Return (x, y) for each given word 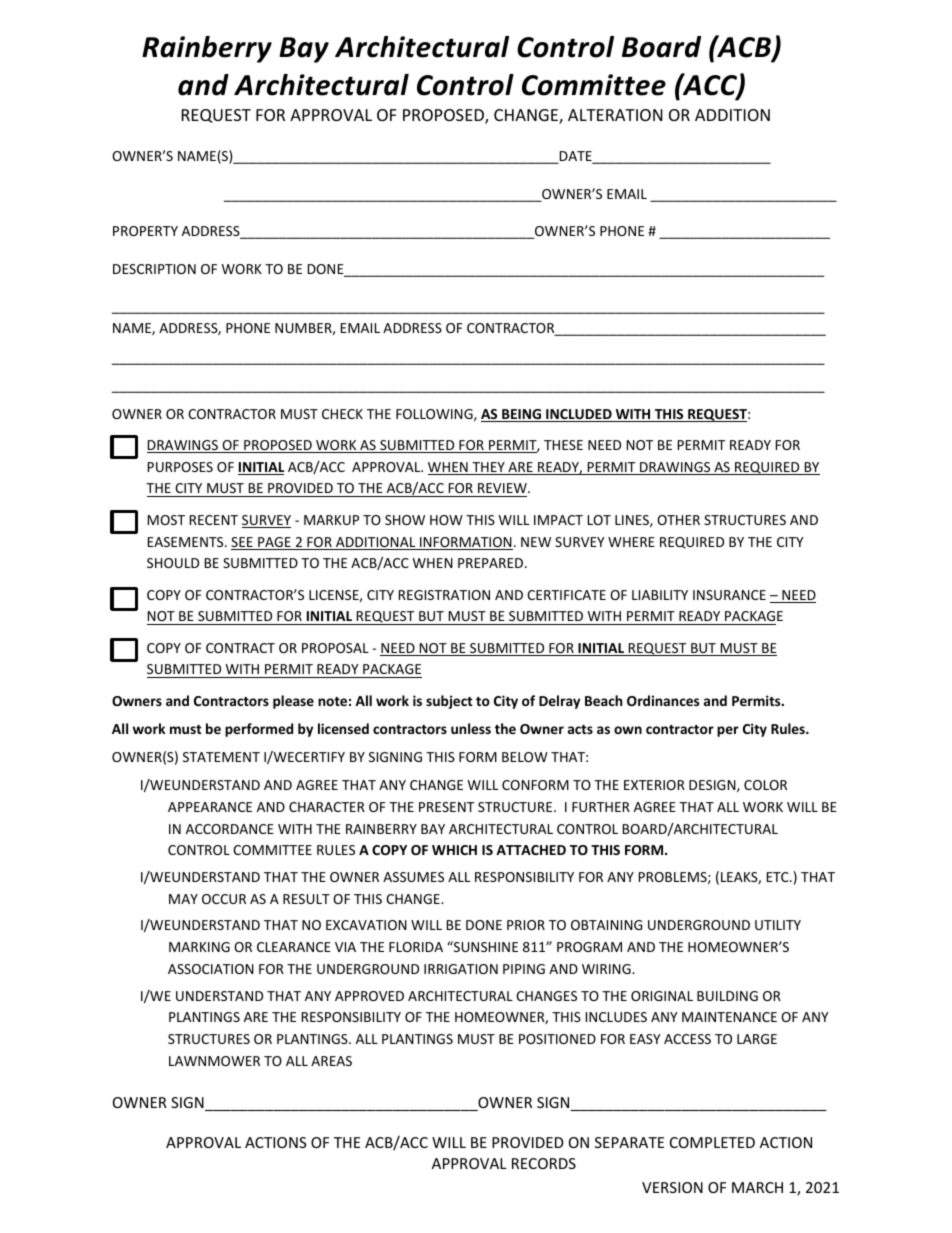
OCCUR (224, 899)
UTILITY (778, 925)
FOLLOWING (435, 415)
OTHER (678, 520)
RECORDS (544, 1163)
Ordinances (663, 700)
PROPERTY (145, 231)
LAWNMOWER (214, 1061)
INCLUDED (579, 415)
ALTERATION (615, 115)
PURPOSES (180, 467)
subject (449, 702)
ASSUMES (413, 877)
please (293, 702)
